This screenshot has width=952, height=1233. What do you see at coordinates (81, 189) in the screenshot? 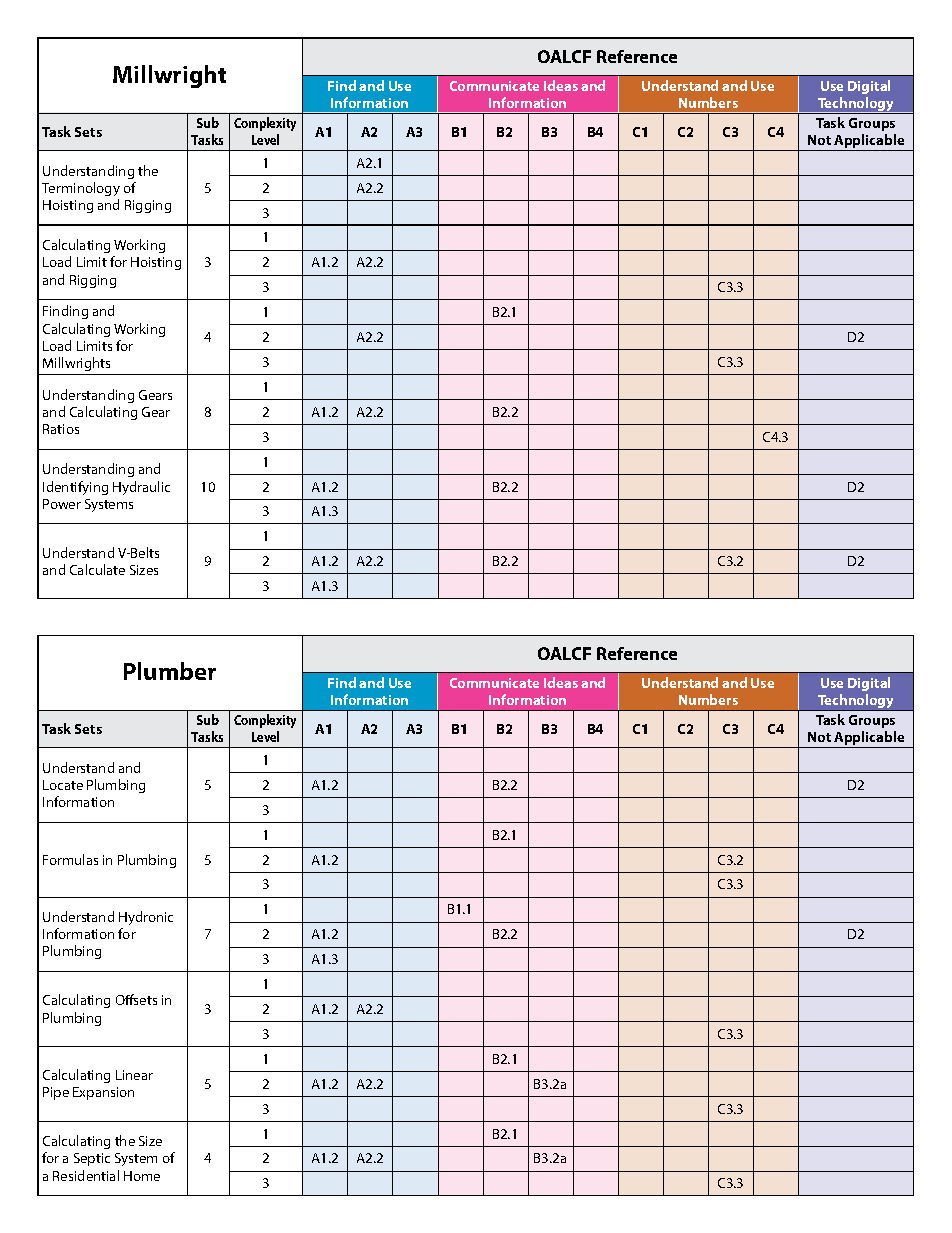
I see `Terminology` at bounding box center [81, 189].
